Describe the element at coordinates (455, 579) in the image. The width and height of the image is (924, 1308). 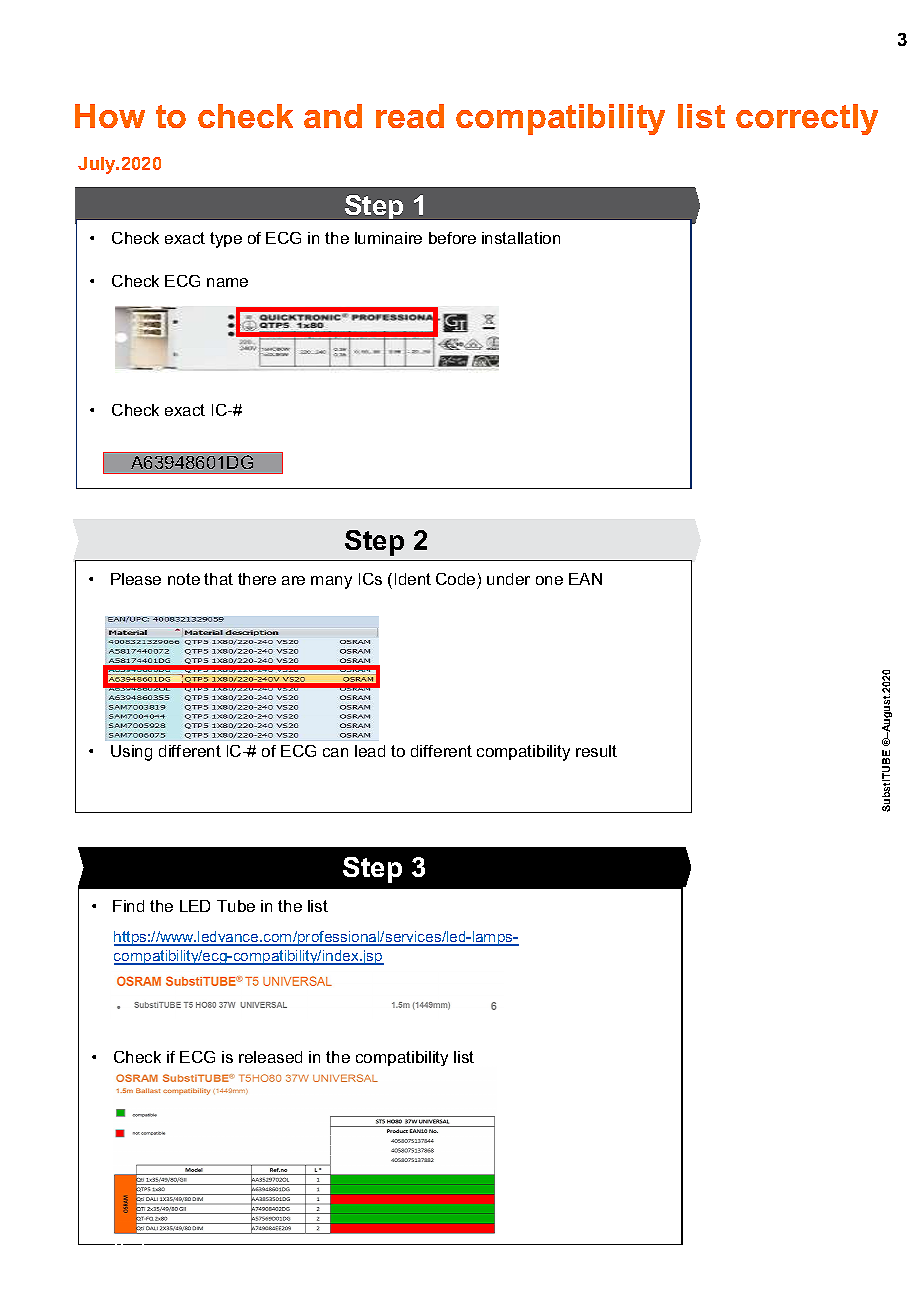
I see `Code` at that location.
